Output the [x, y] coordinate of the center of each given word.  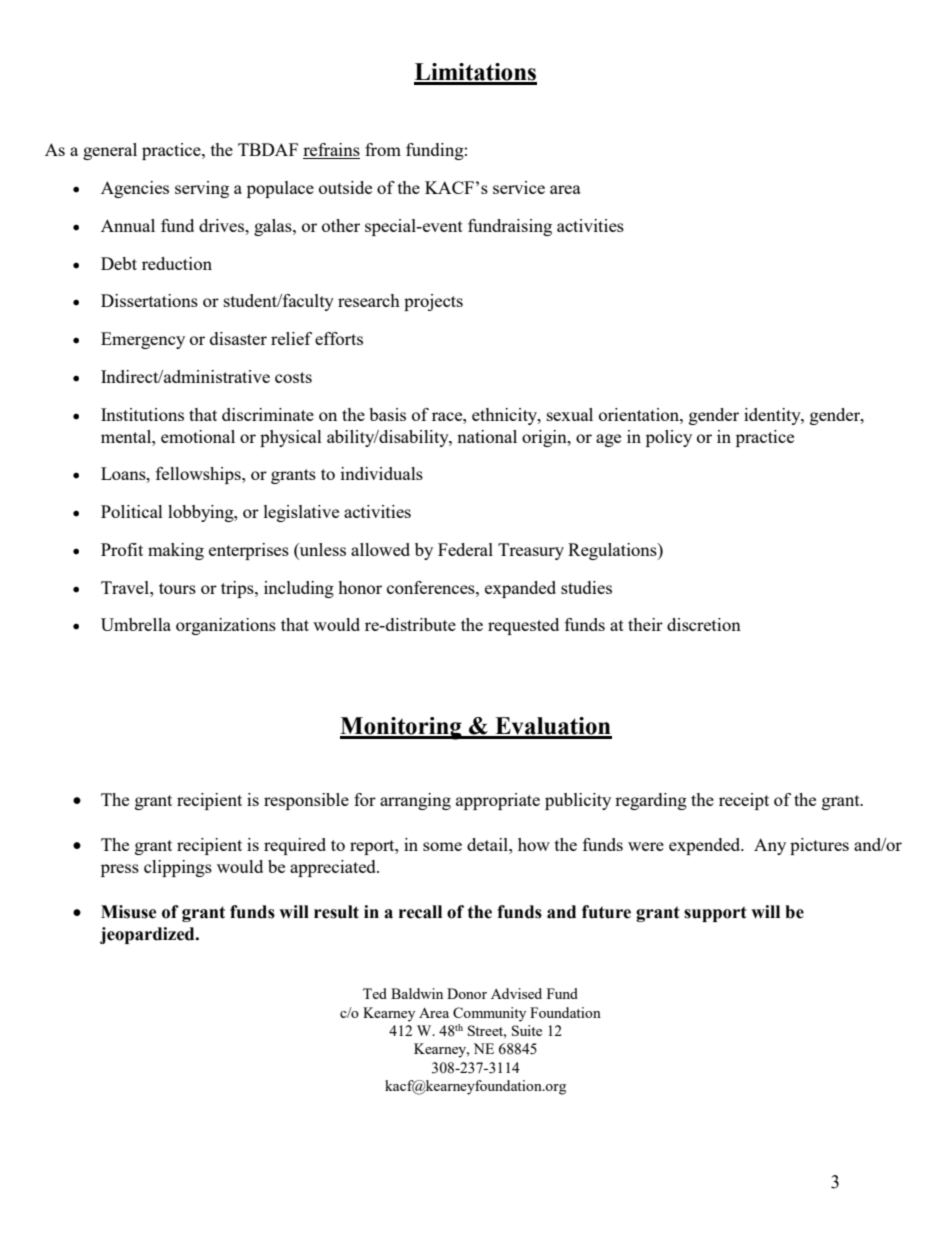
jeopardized [148, 935]
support [715, 914]
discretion [704, 624]
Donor [467, 993]
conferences [432, 587]
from [383, 149]
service [519, 187]
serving [202, 189]
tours [177, 588]
